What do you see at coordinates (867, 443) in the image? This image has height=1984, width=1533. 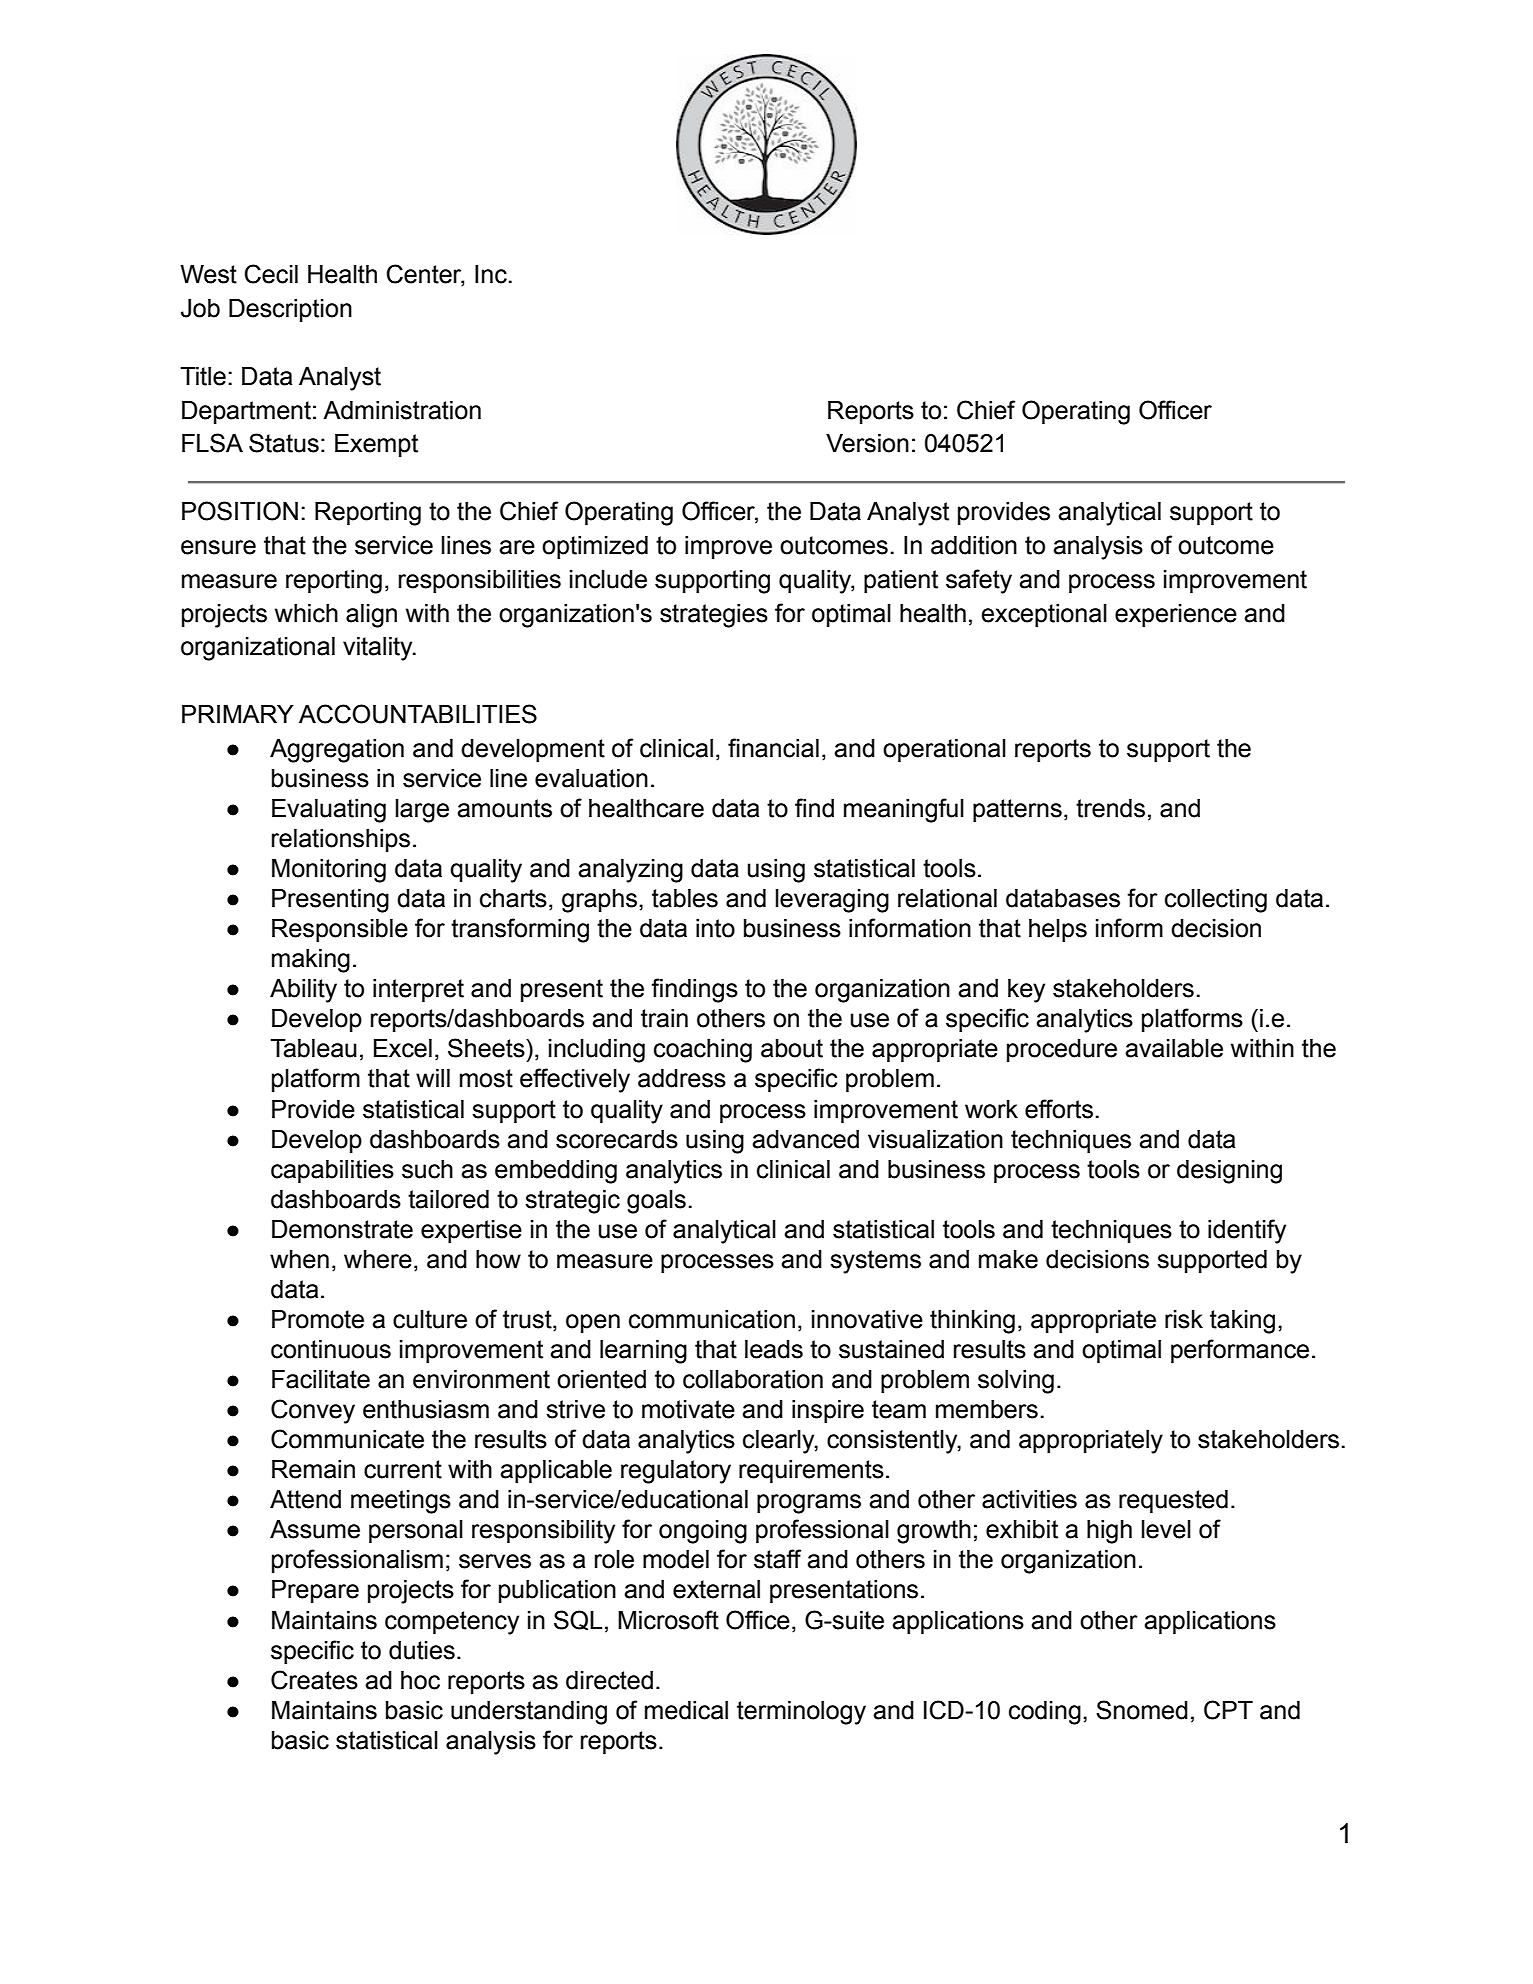 I see `Version` at bounding box center [867, 443].
